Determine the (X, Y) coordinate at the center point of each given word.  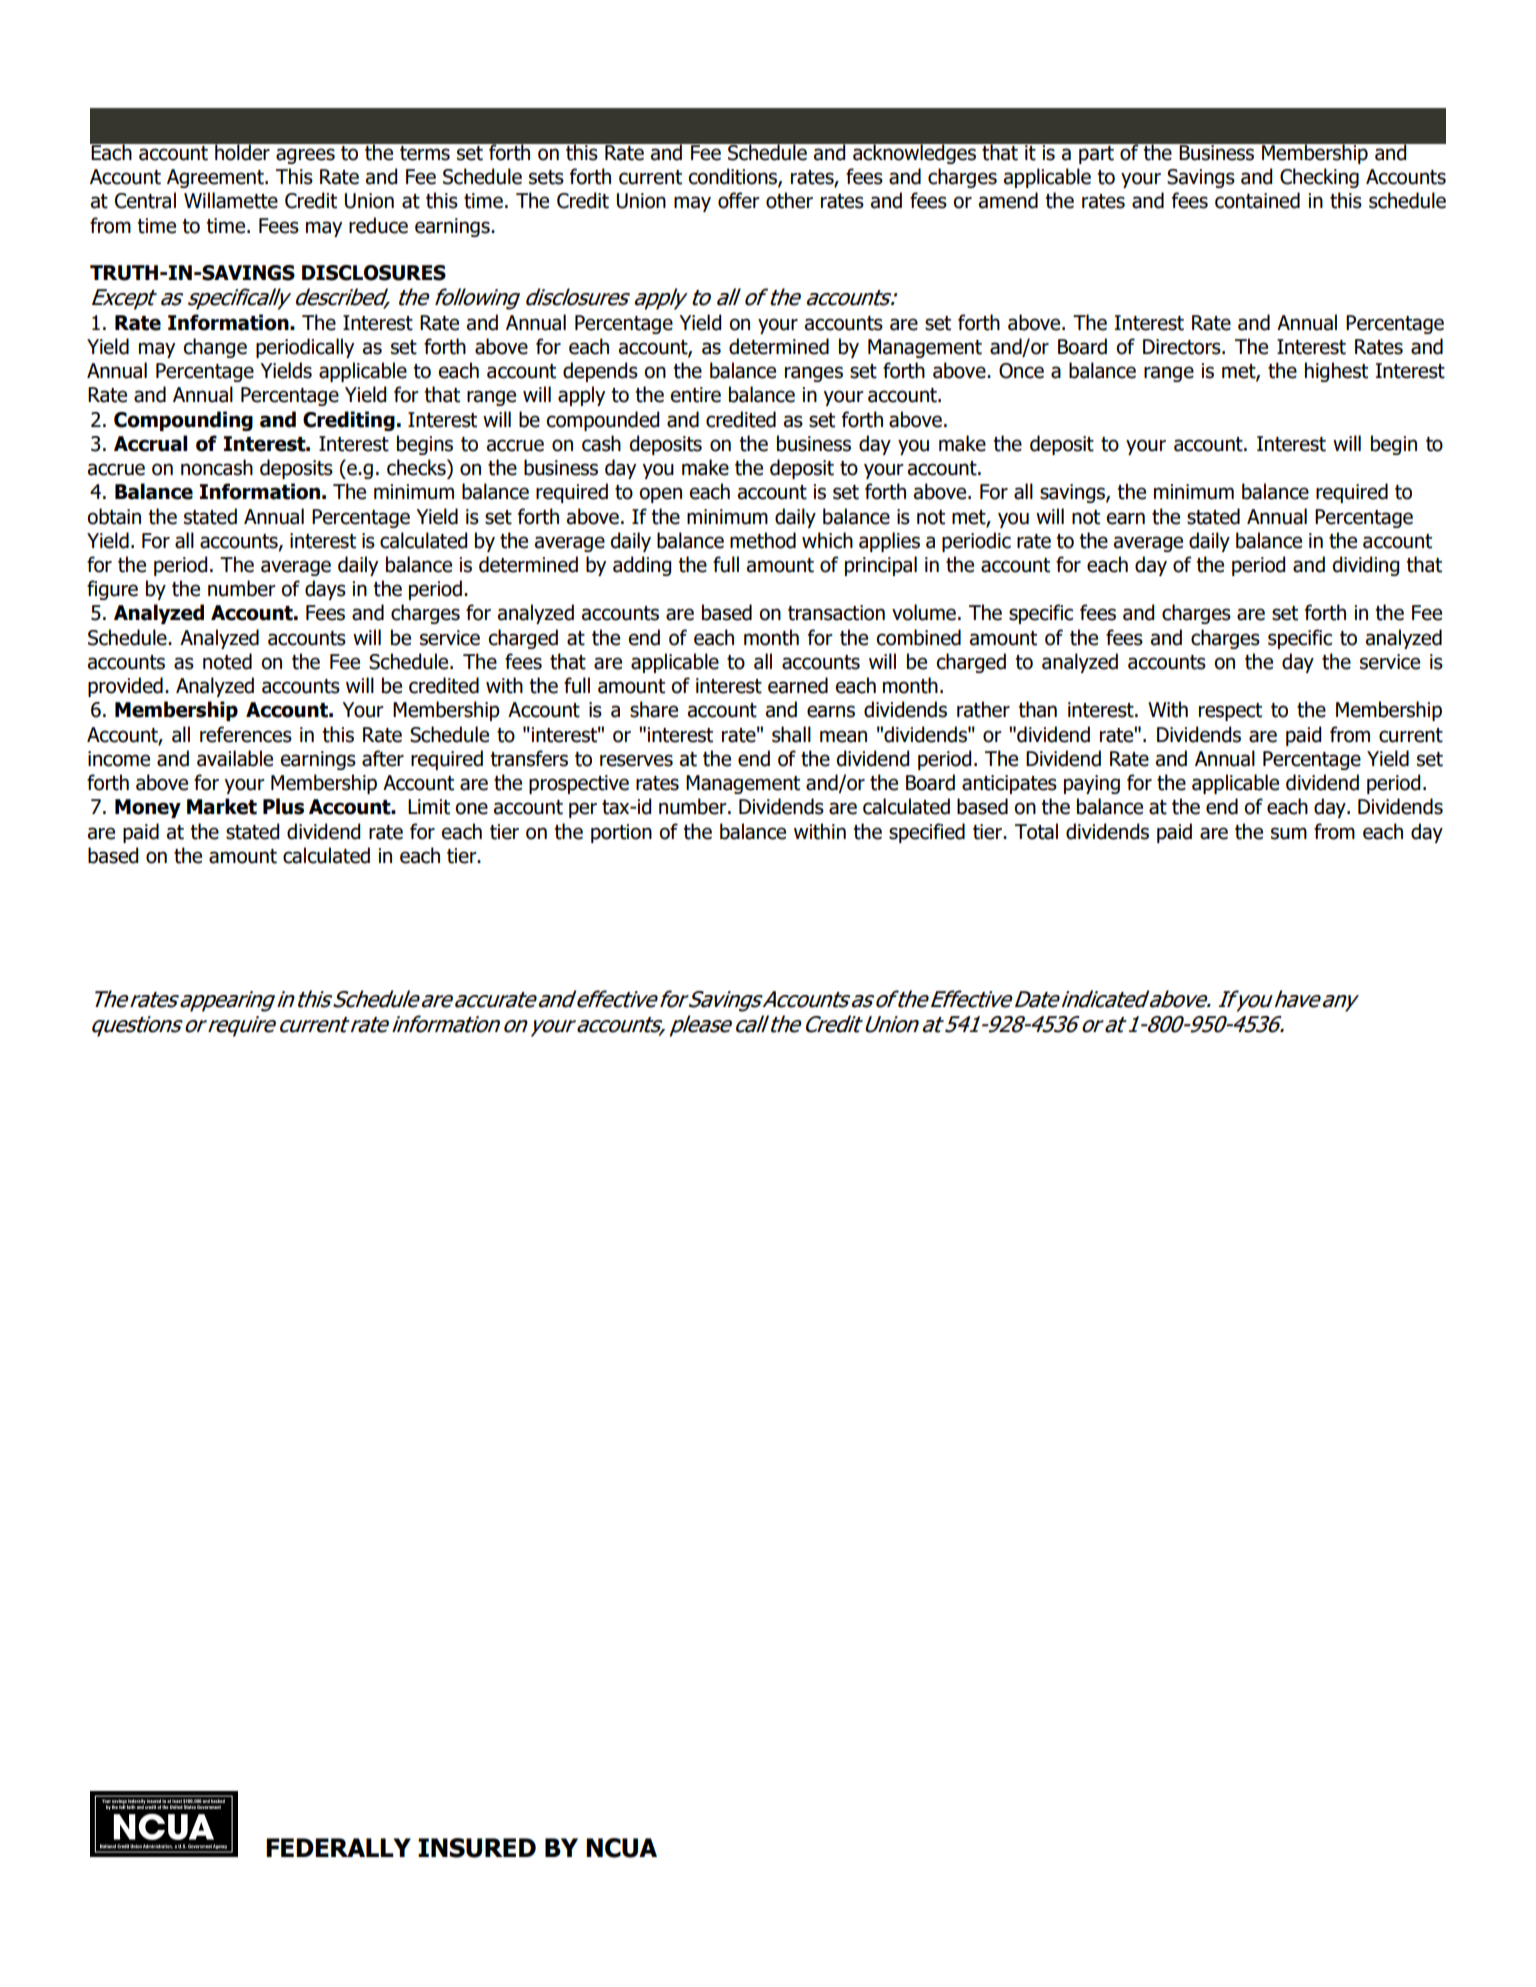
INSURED (477, 1848)
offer (739, 200)
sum (1289, 833)
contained (1257, 200)
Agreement (216, 178)
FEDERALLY (338, 1847)
